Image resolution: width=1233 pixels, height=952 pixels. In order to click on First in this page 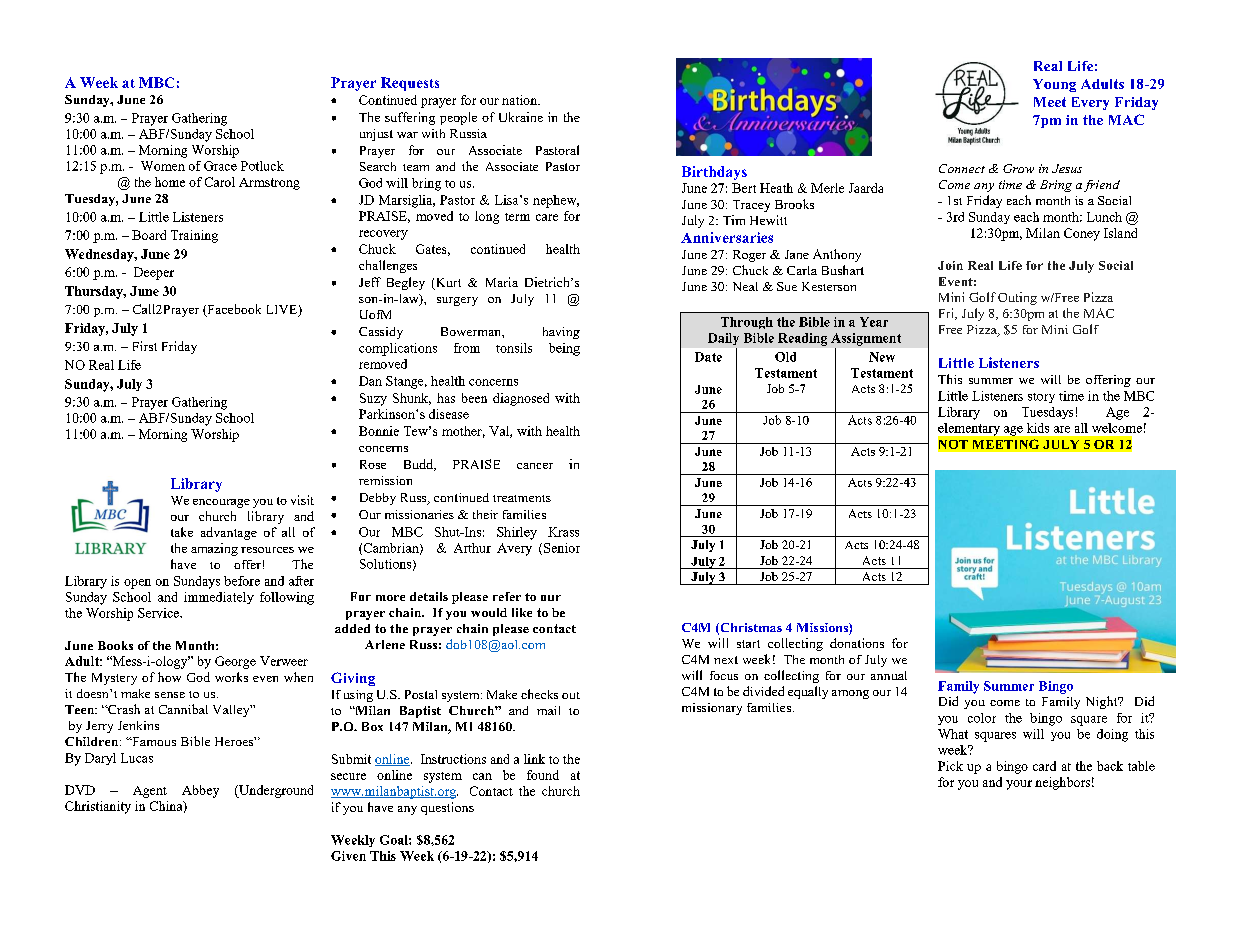, I will do `click(145, 346)`.
